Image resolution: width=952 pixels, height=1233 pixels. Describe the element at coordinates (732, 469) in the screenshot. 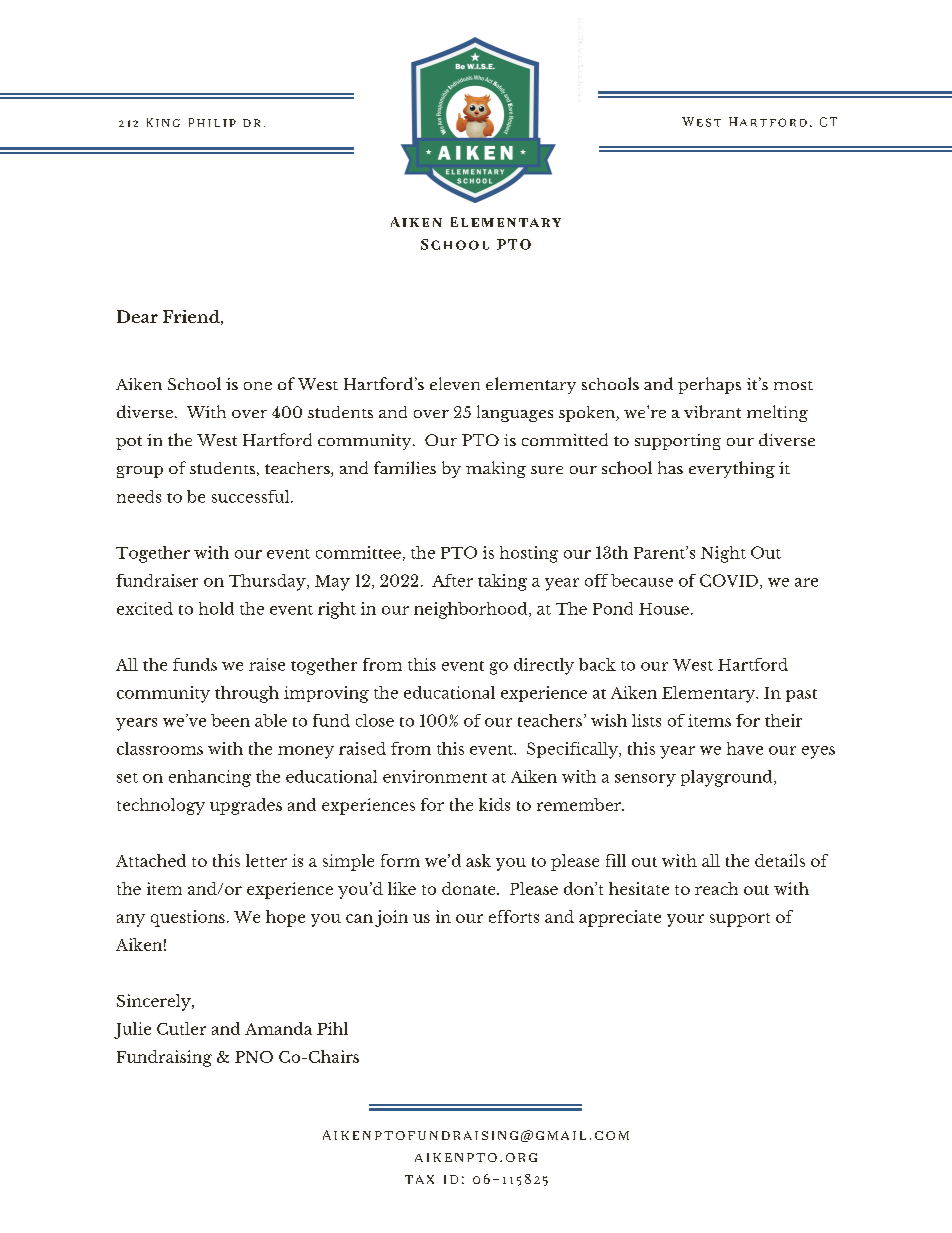

I see `everything` at that location.
